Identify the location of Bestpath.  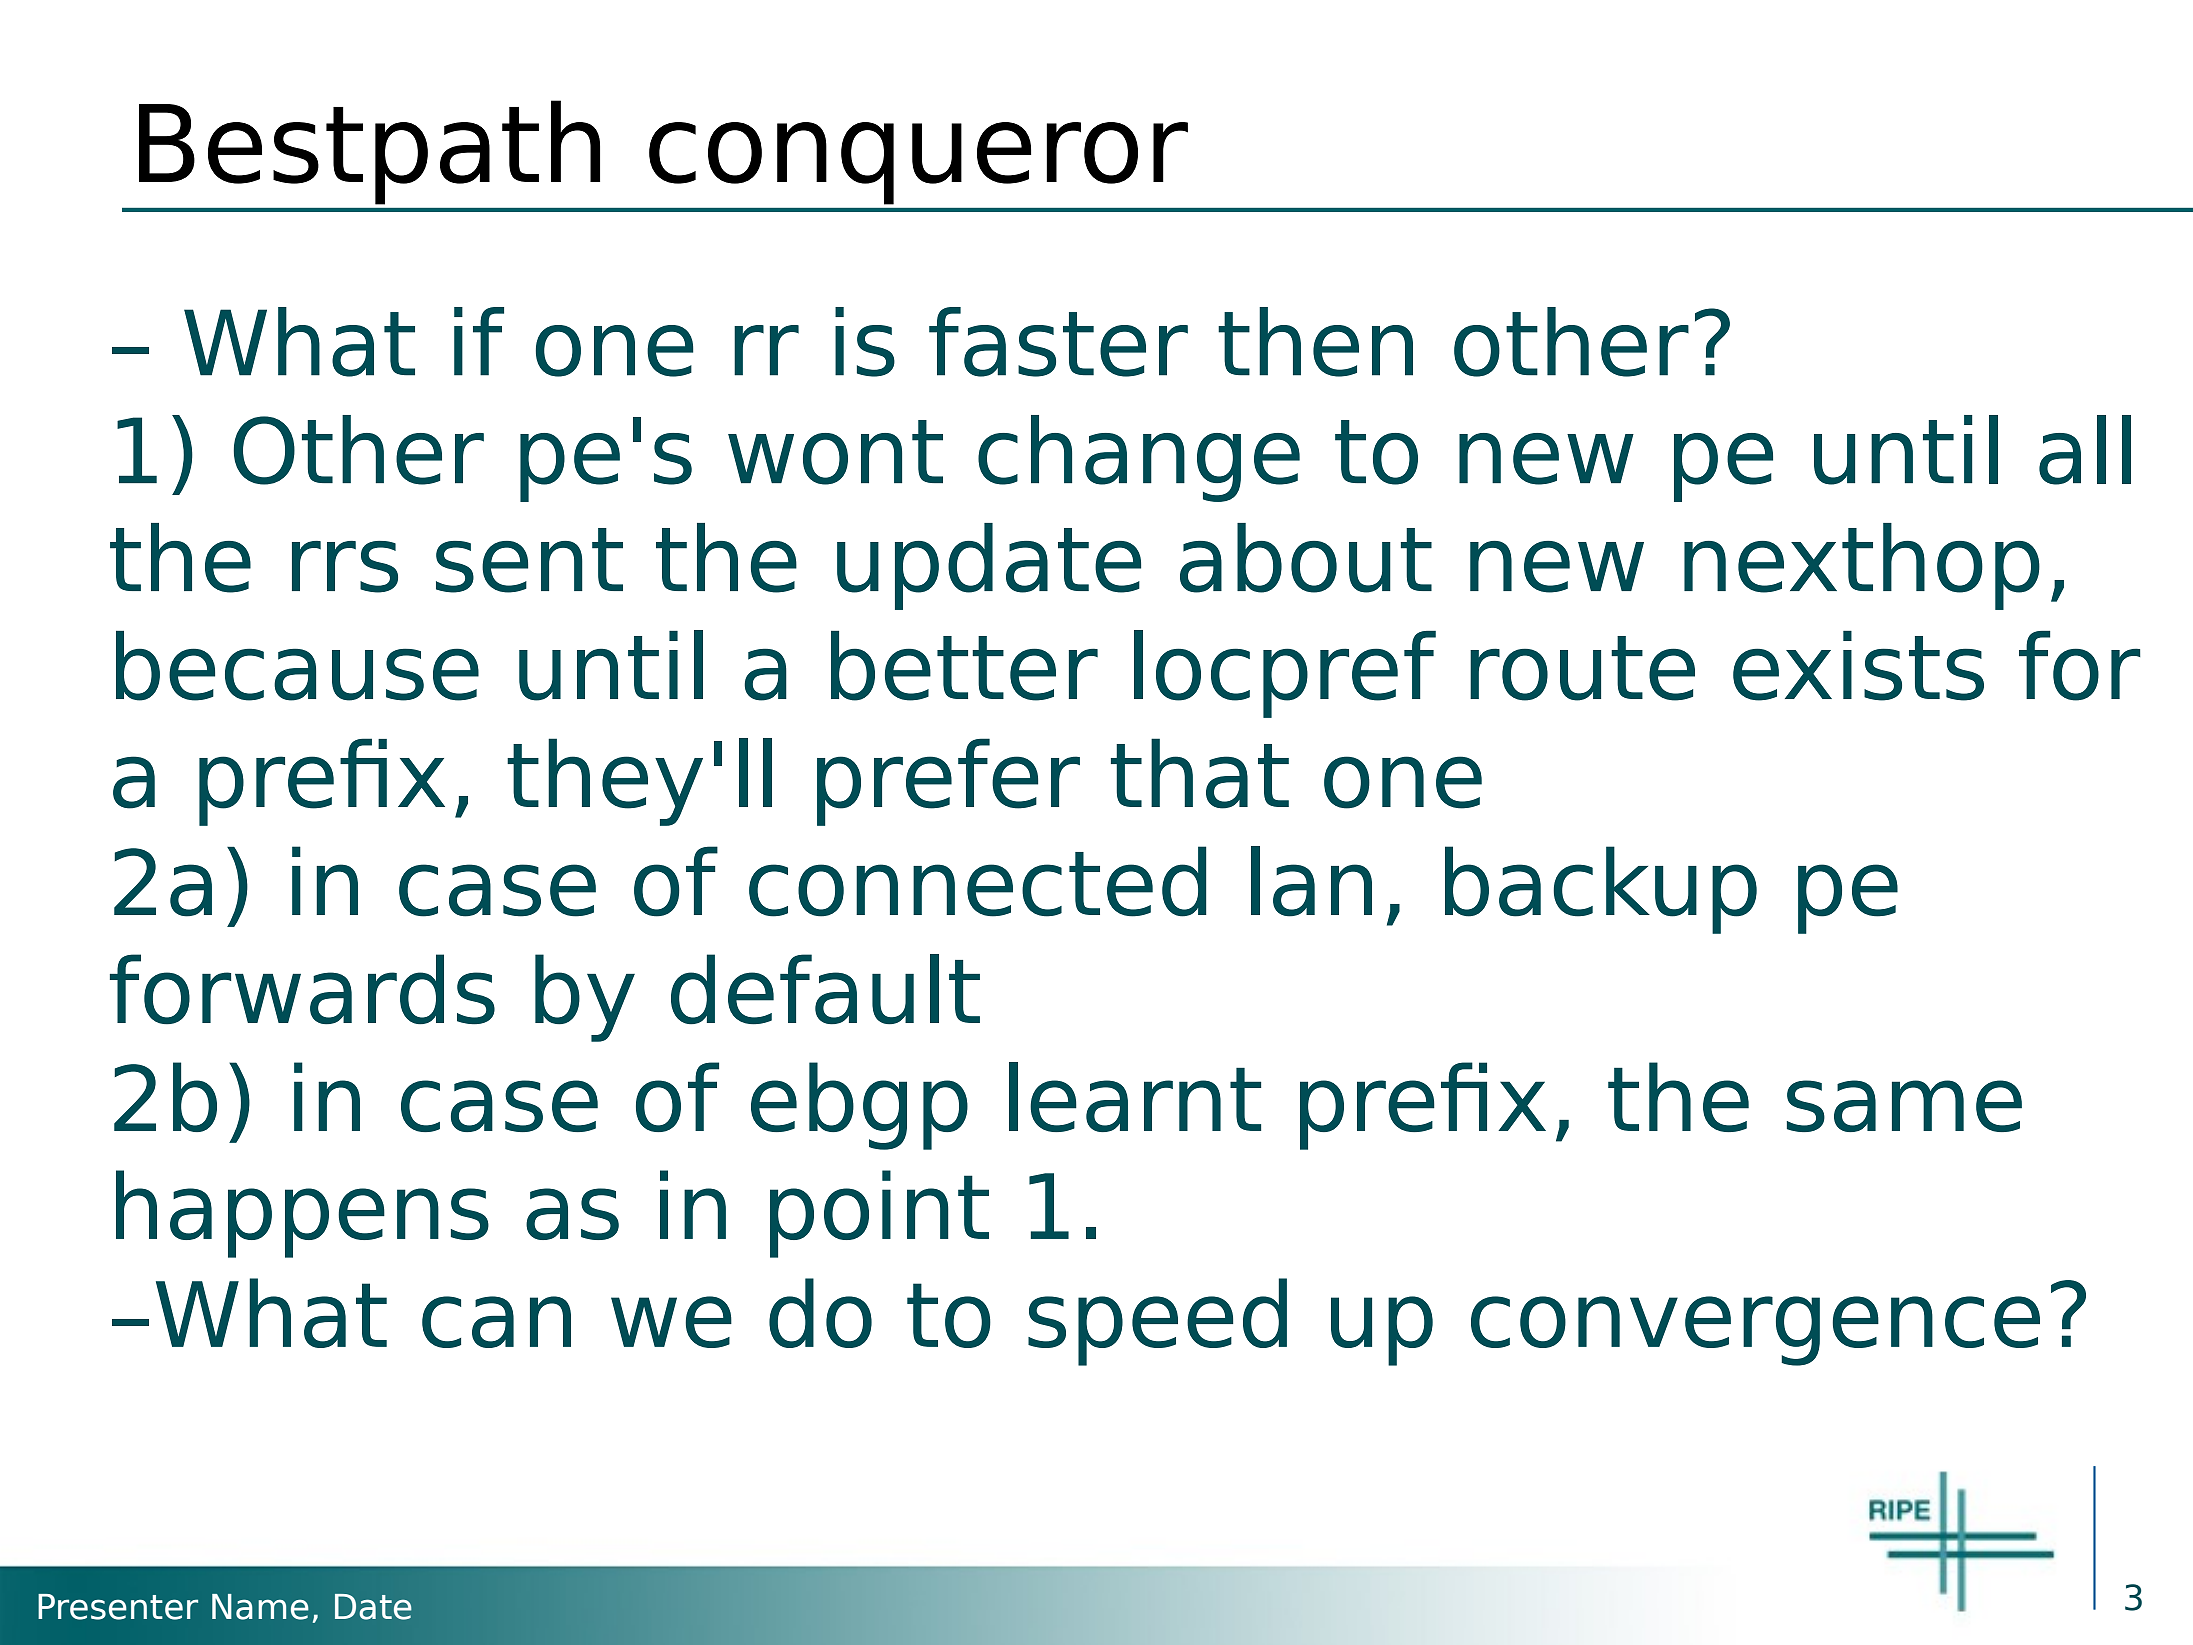
(369, 152).
